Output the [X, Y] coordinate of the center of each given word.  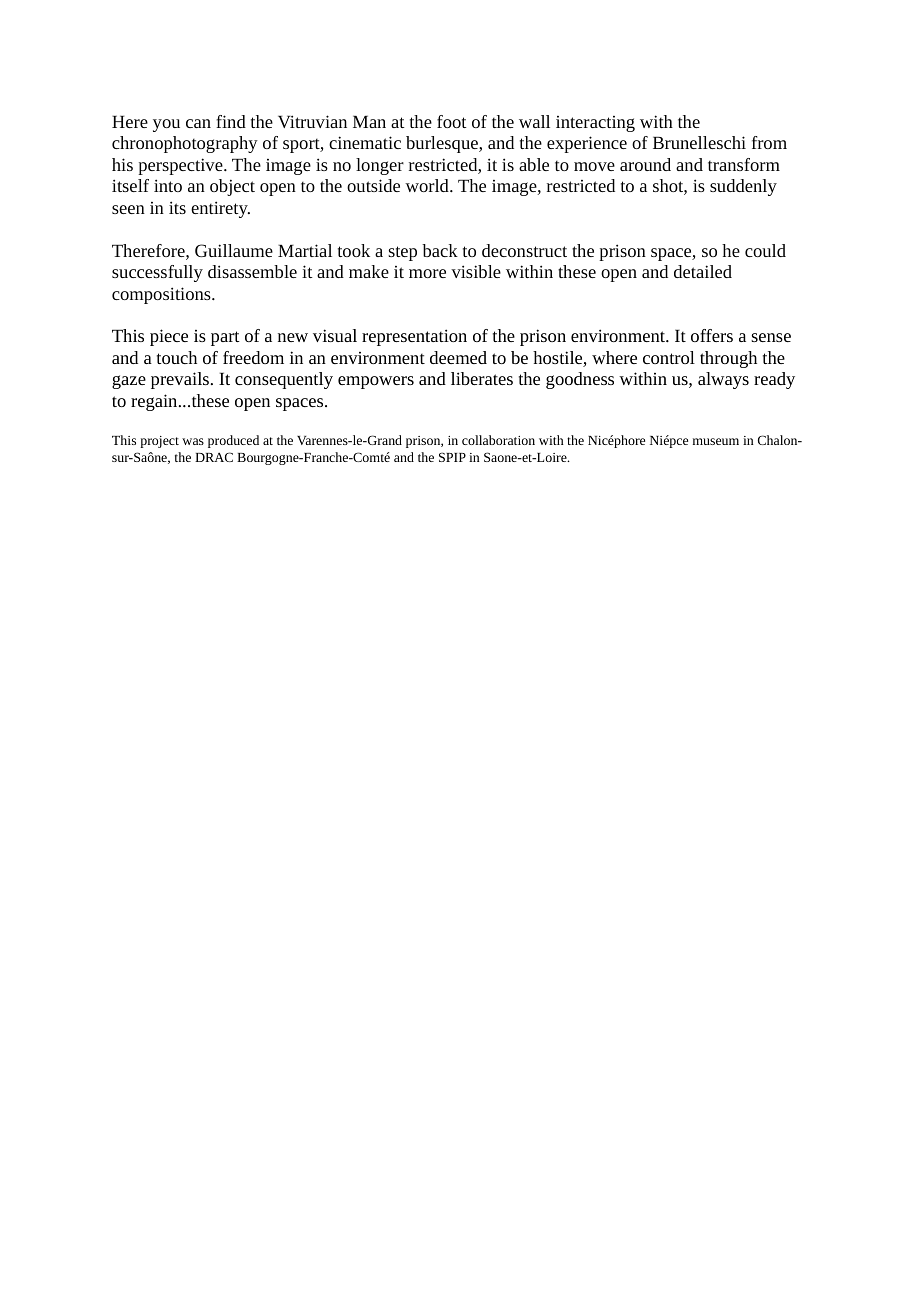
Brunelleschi [699, 142]
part [225, 338]
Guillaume [234, 250]
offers [712, 335]
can [198, 123]
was [193, 441]
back [440, 250]
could [765, 250]
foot [451, 121]
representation [414, 337]
